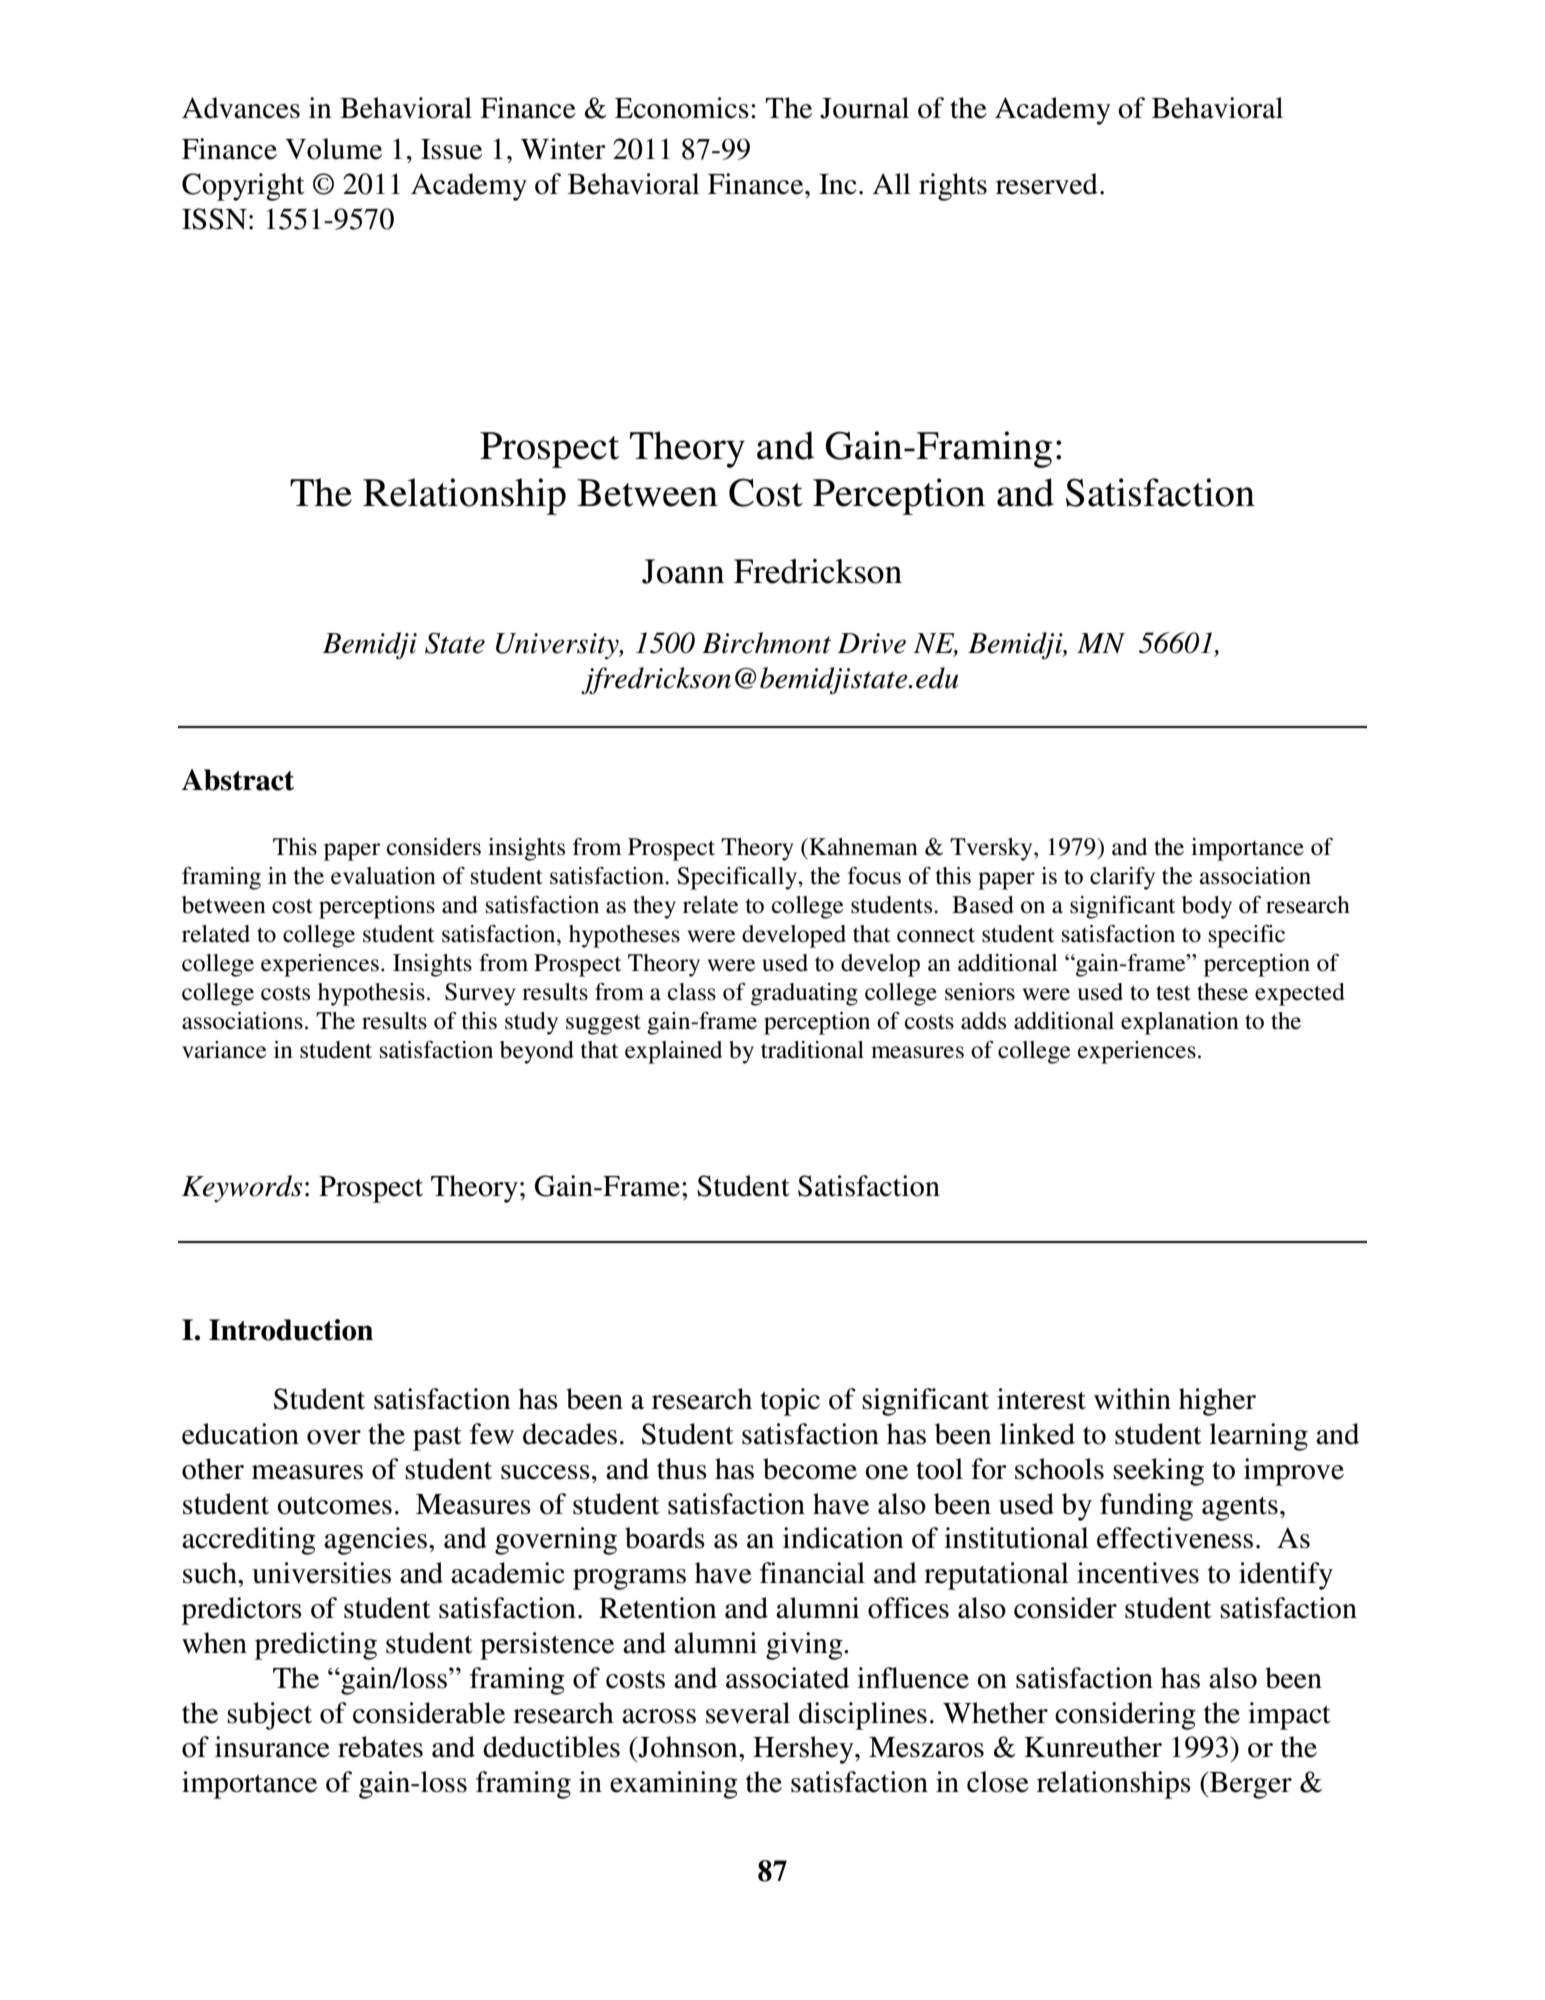 This screenshot has height=2000, width=1545. What do you see at coordinates (1047, 184) in the screenshot?
I see `reserved` at bounding box center [1047, 184].
